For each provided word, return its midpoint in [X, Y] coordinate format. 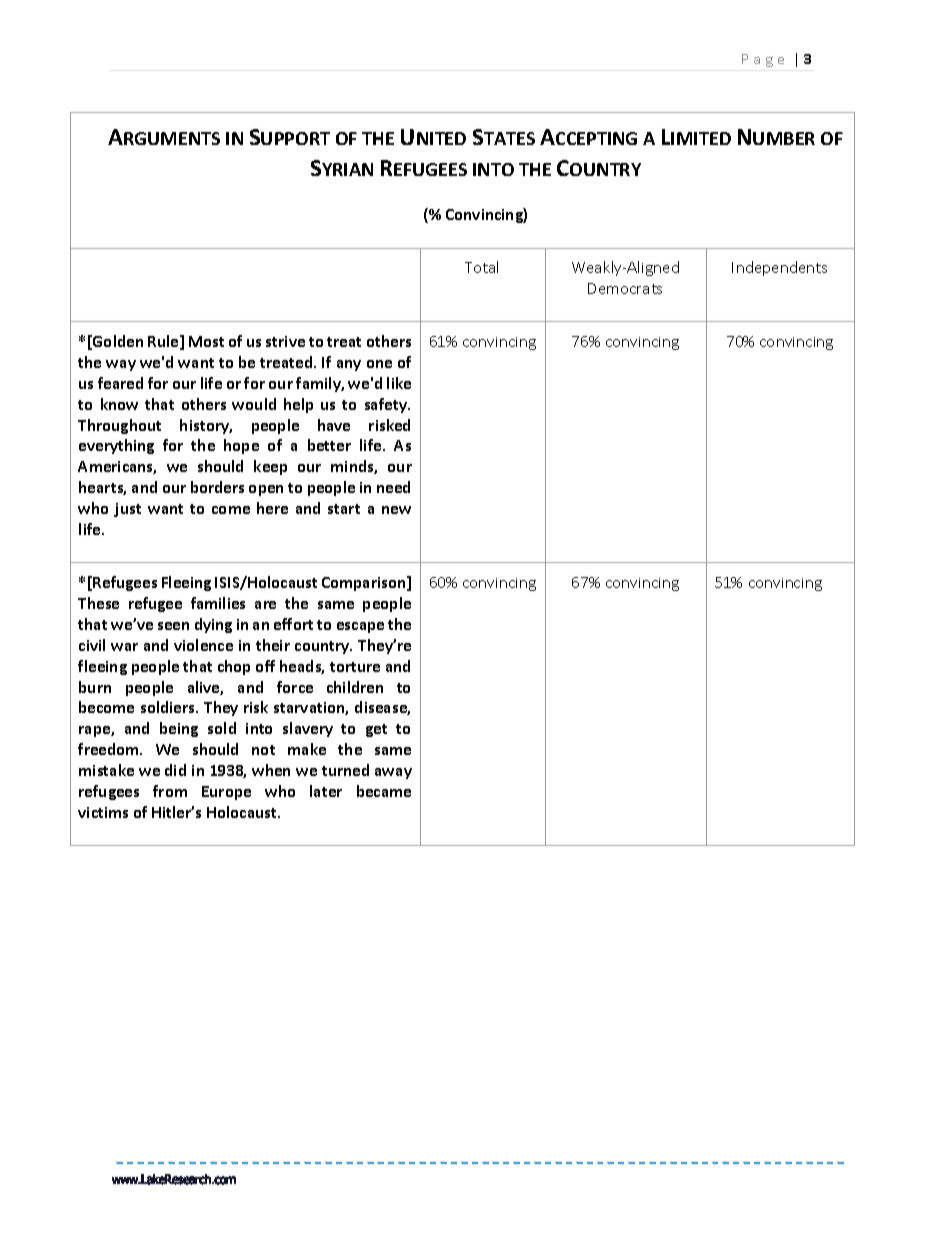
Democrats [625, 288]
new [396, 510]
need [393, 487]
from [170, 791]
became [384, 791]
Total [481, 267]
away [393, 773]
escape [360, 627]
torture [355, 667]
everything [116, 446]
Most [206, 341]
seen [173, 626]
